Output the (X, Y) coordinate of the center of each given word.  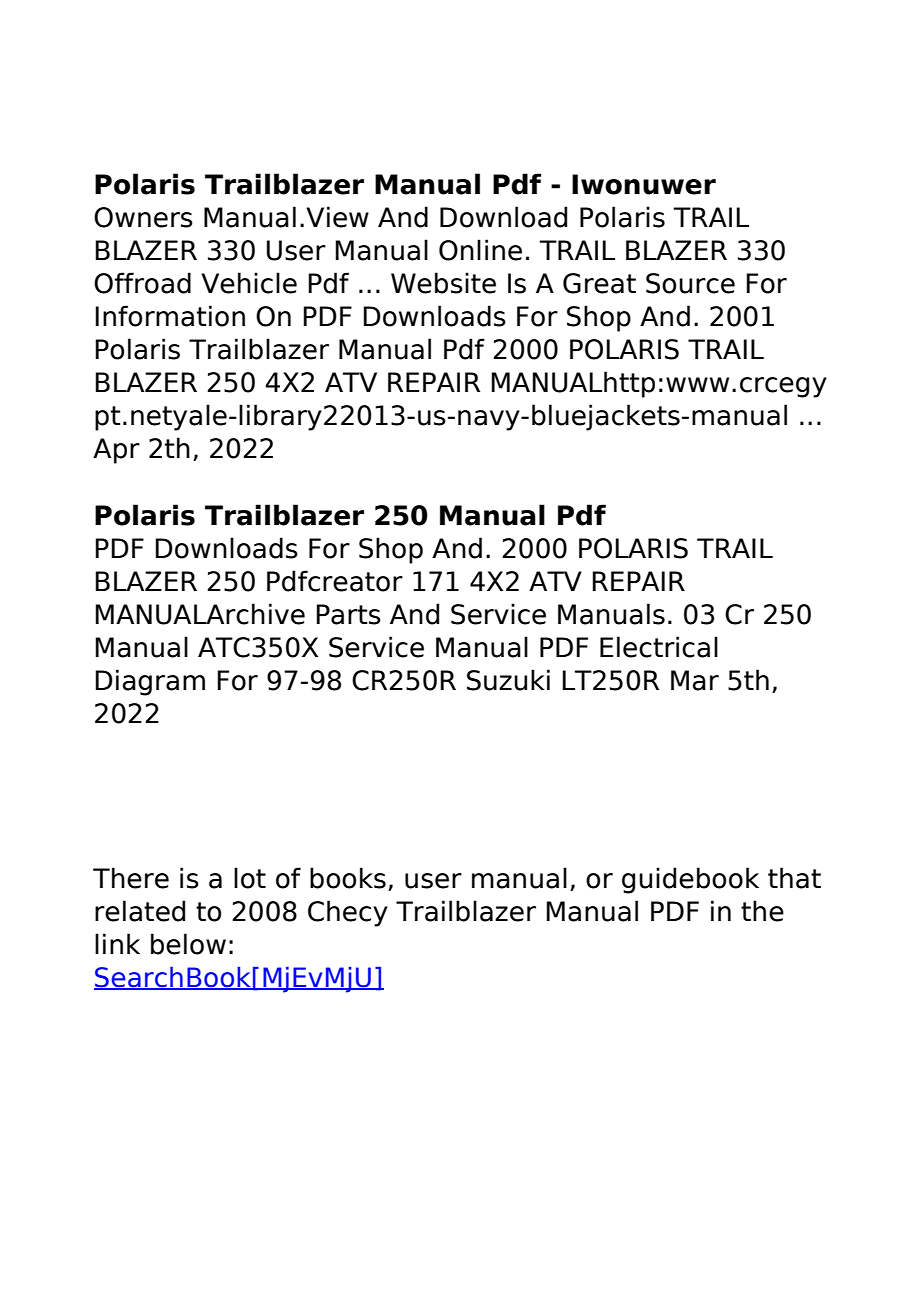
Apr (116, 451)
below (188, 944)
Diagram (150, 682)
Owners (143, 217)
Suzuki (508, 680)
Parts (348, 614)
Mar (695, 680)
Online (480, 250)
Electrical (659, 647)
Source (690, 283)
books (348, 878)
